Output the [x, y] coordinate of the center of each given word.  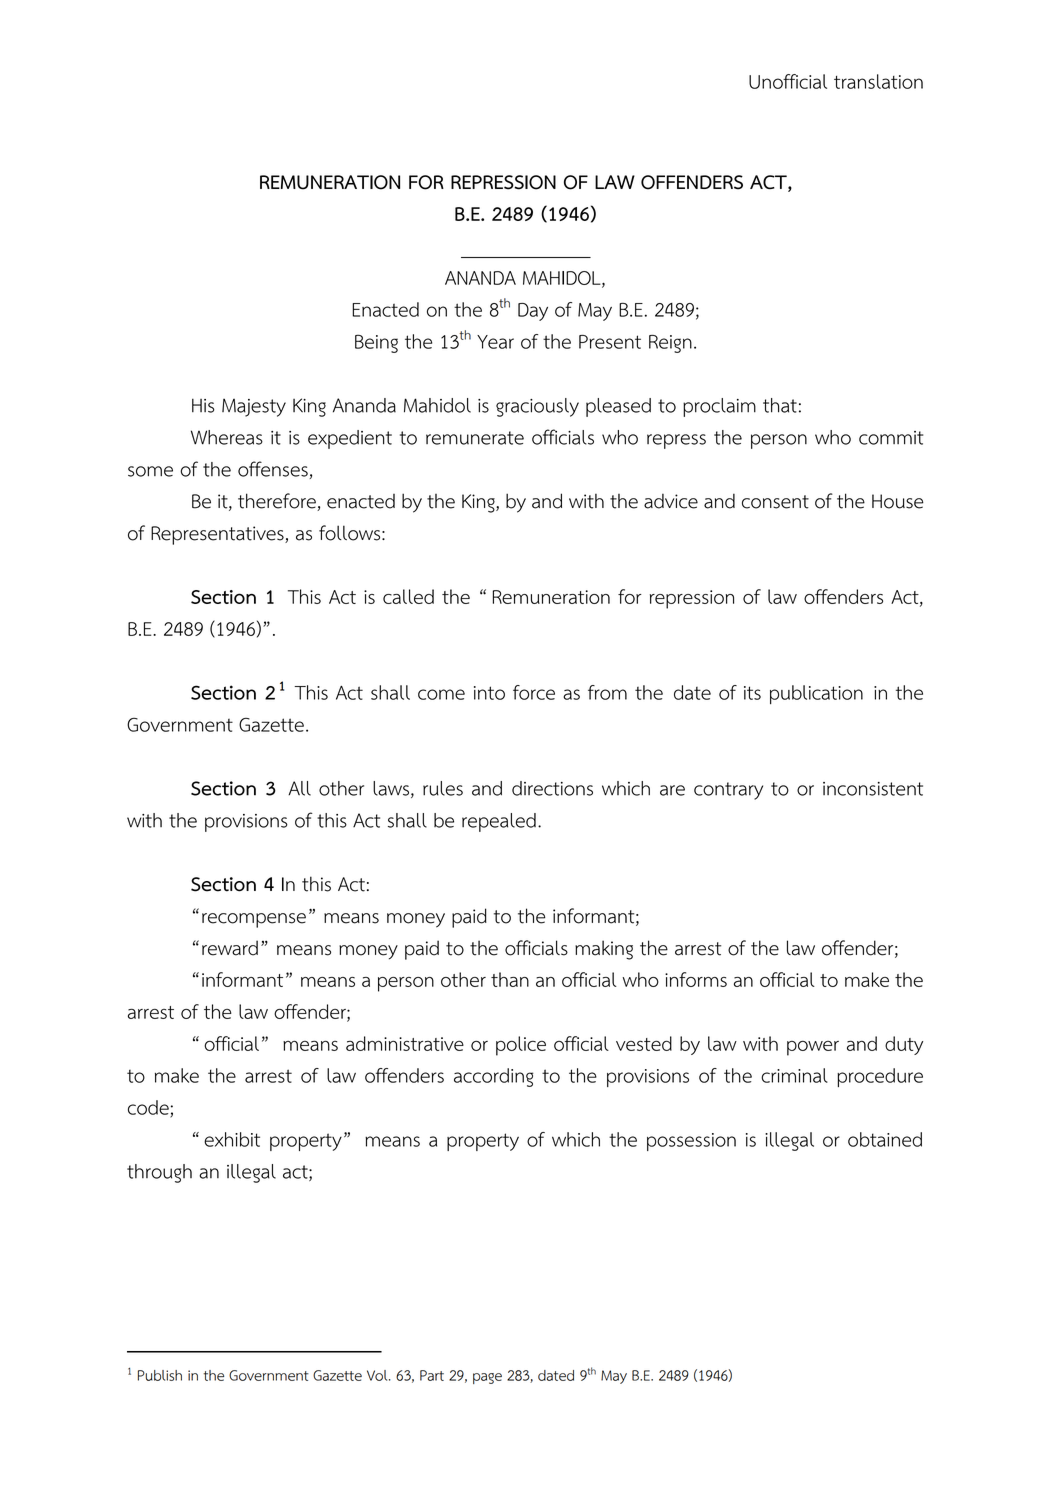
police [521, 1046]
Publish [160, 1375]
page [487, 1378]
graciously [537, 407]
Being [376, 343]
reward [230, 948]
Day [533, 312]
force [534, 692]
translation [878, 81]
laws [391, 788]
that [780, 405]
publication [816, 694]
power [813, 1048]
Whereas [227, 437]
